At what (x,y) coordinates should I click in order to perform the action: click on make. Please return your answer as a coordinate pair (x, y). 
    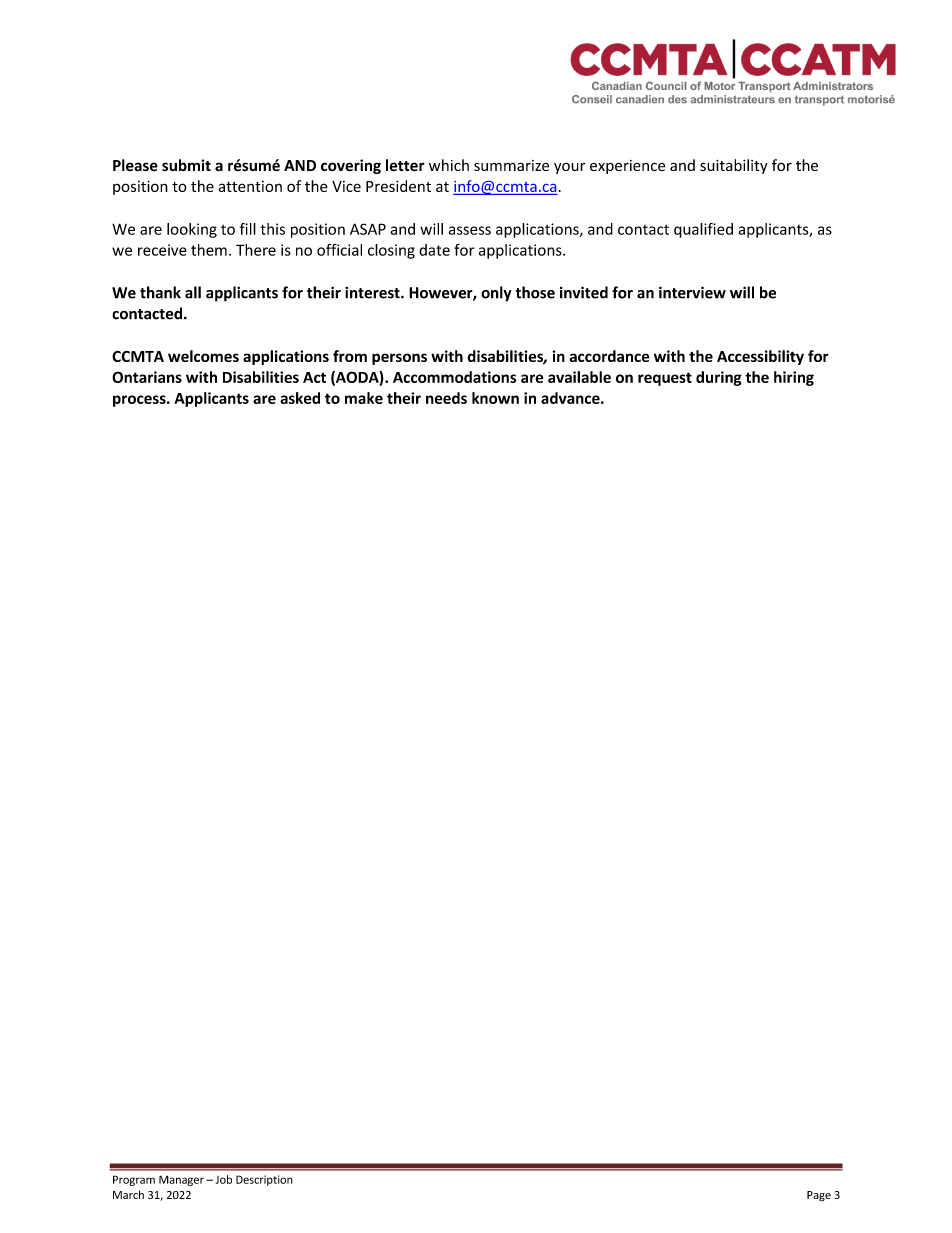
    Looking at the image, I should click on (364, 398).
